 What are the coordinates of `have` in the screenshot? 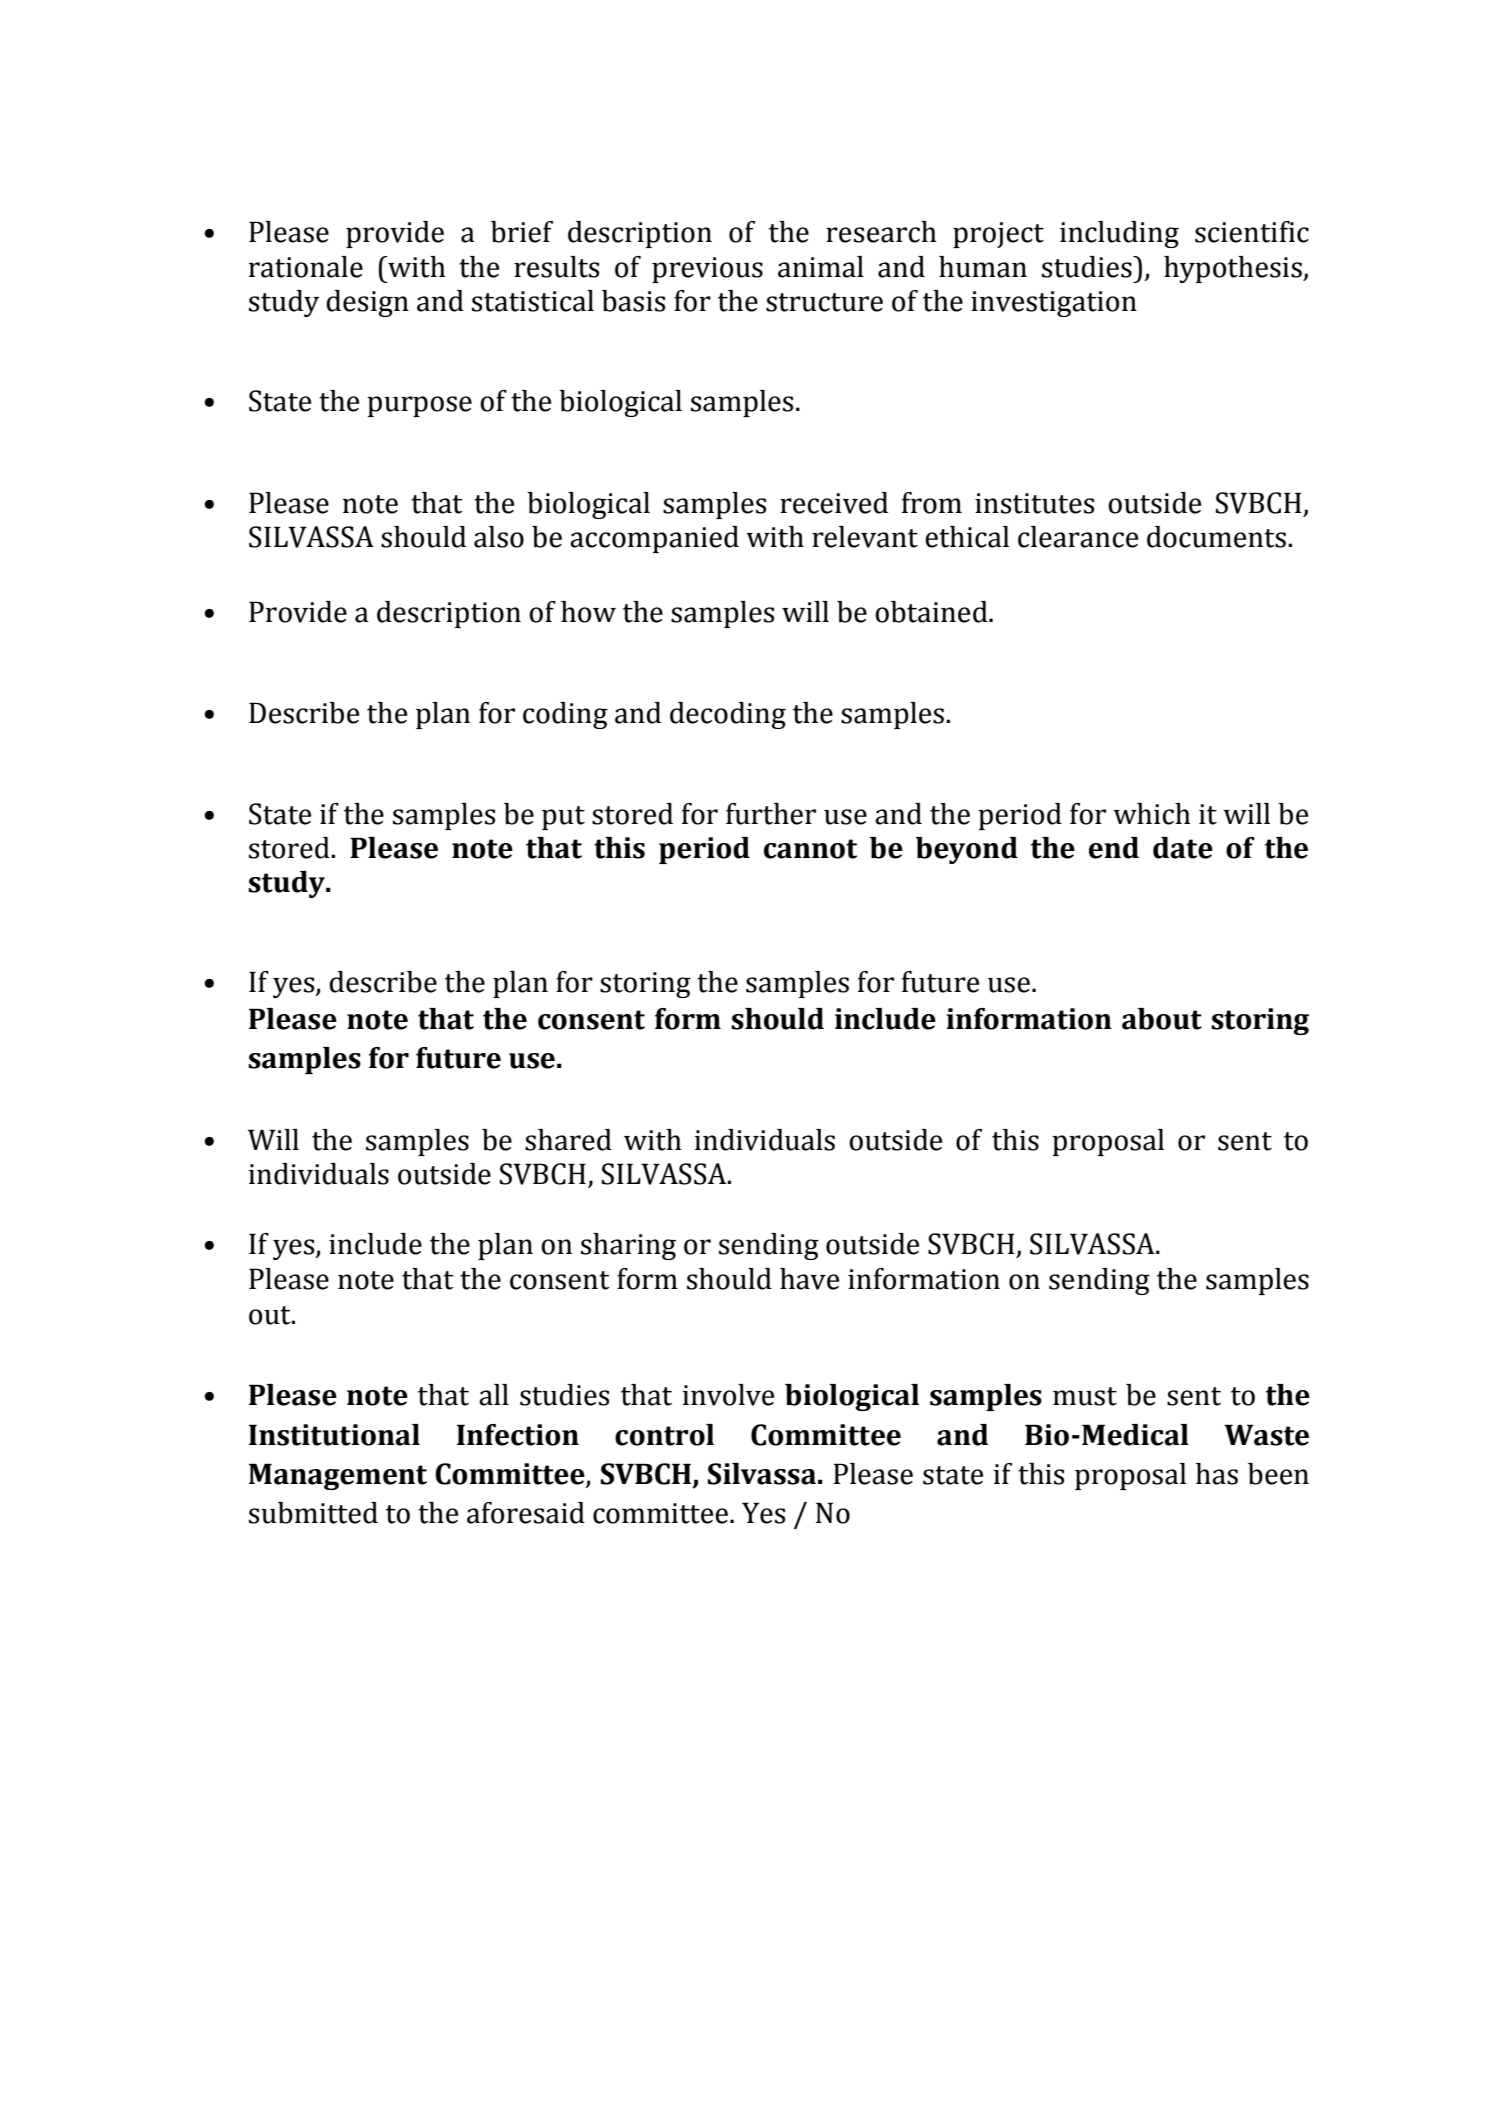 It's located at (809, 1279).
